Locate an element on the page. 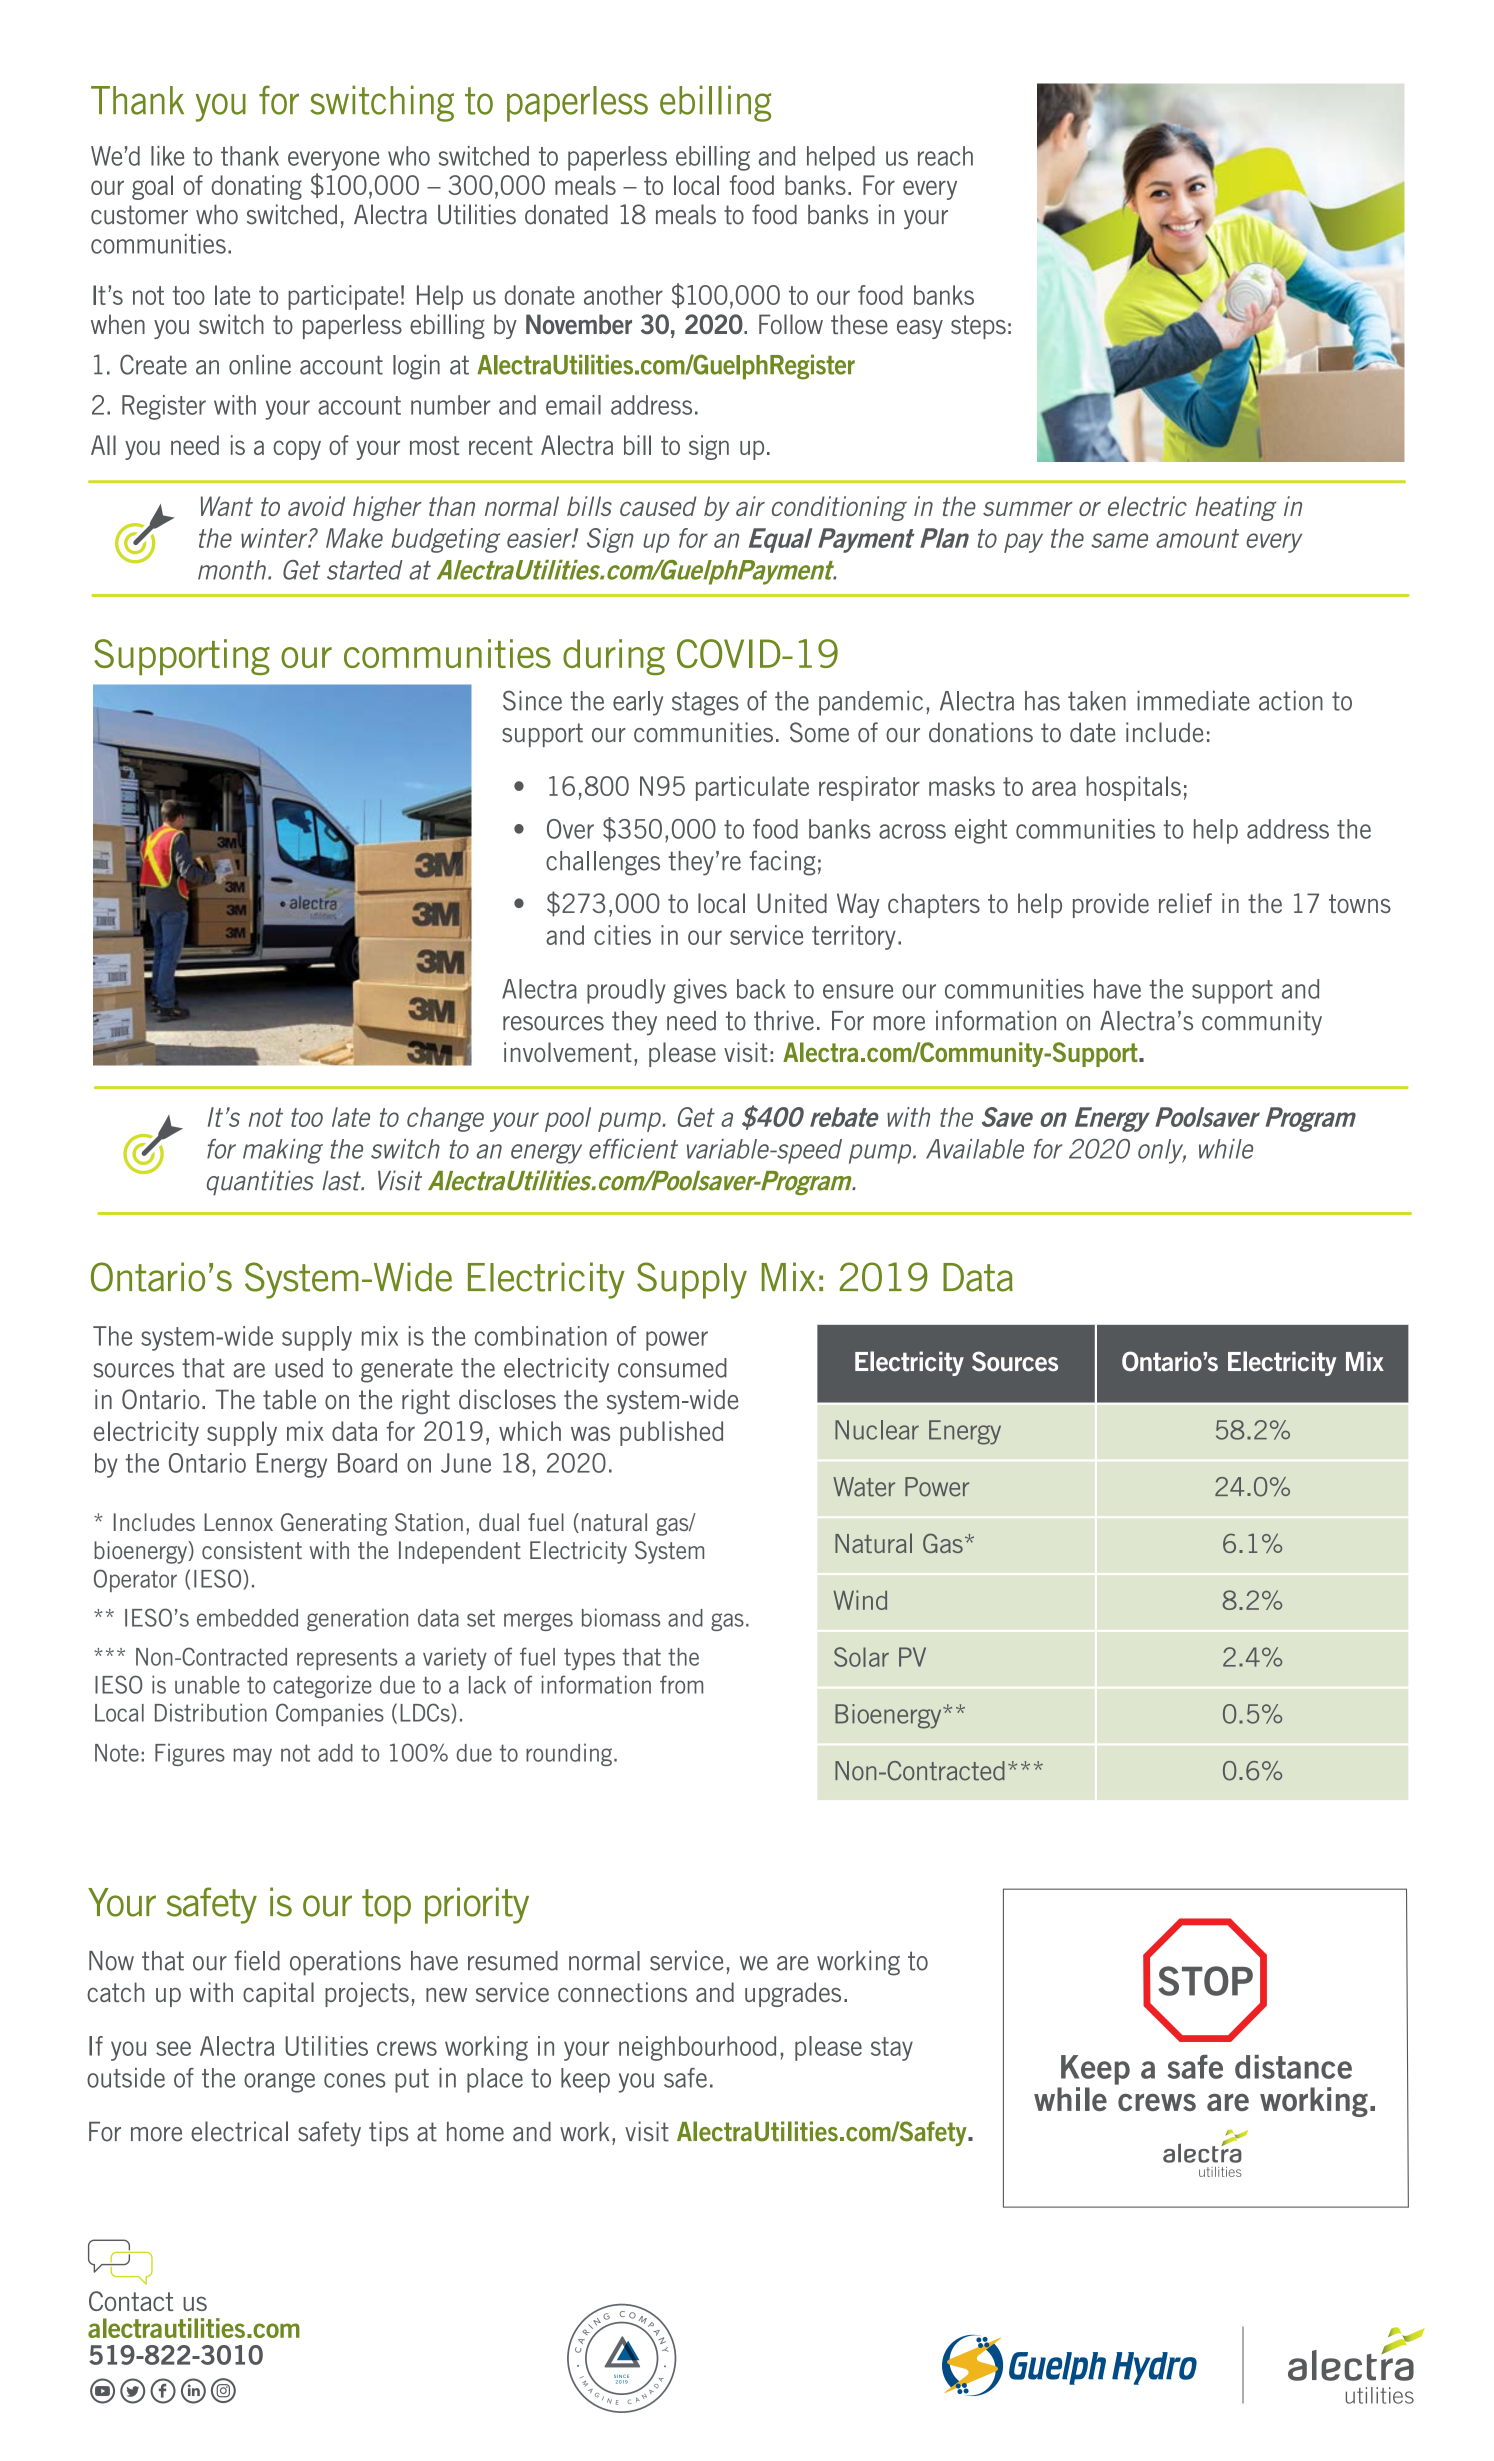 This page has width=1494, height=2461. quantities is located at coordinates (260, 1183).
